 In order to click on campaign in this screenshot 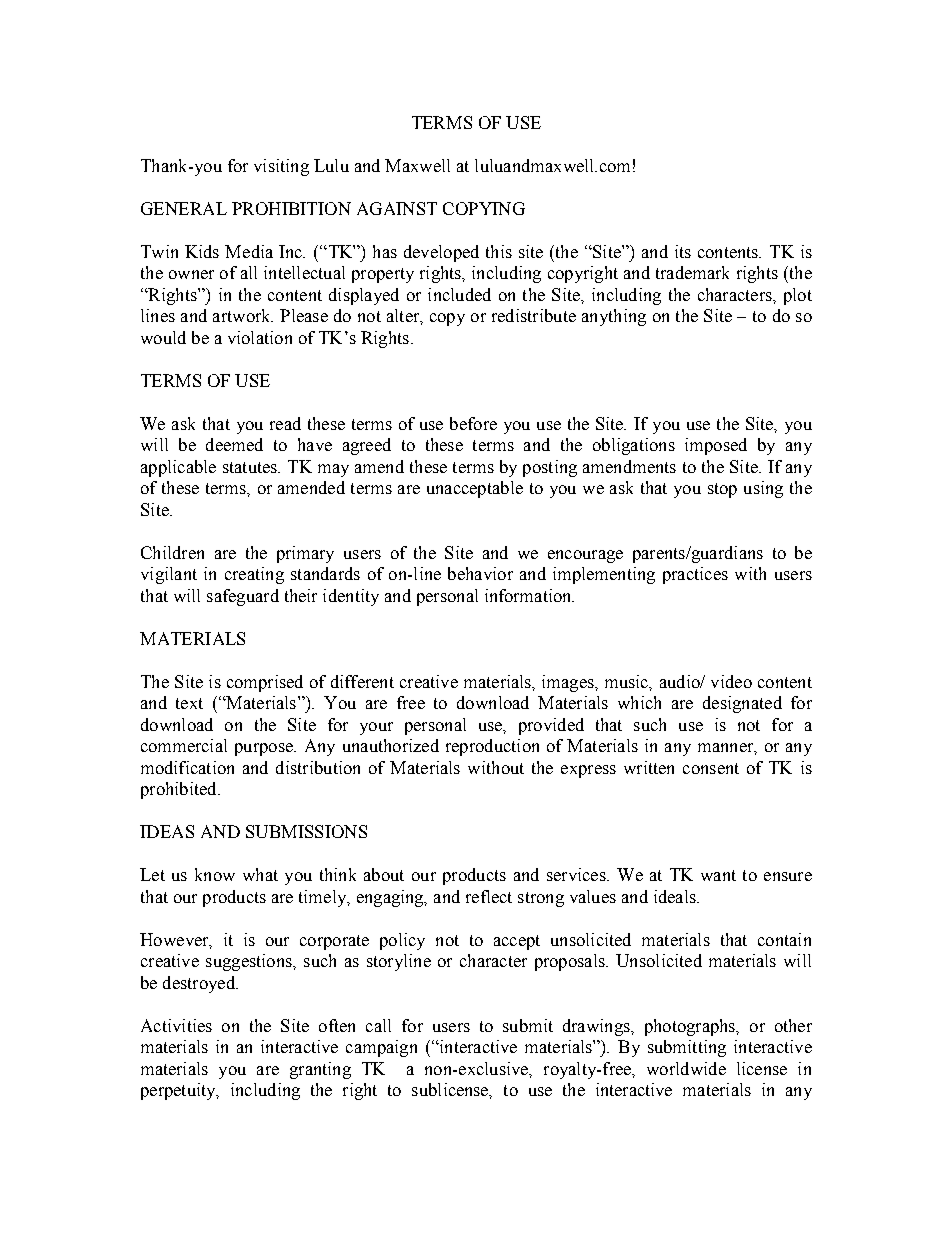, I will do `click(381, 1048)`.
